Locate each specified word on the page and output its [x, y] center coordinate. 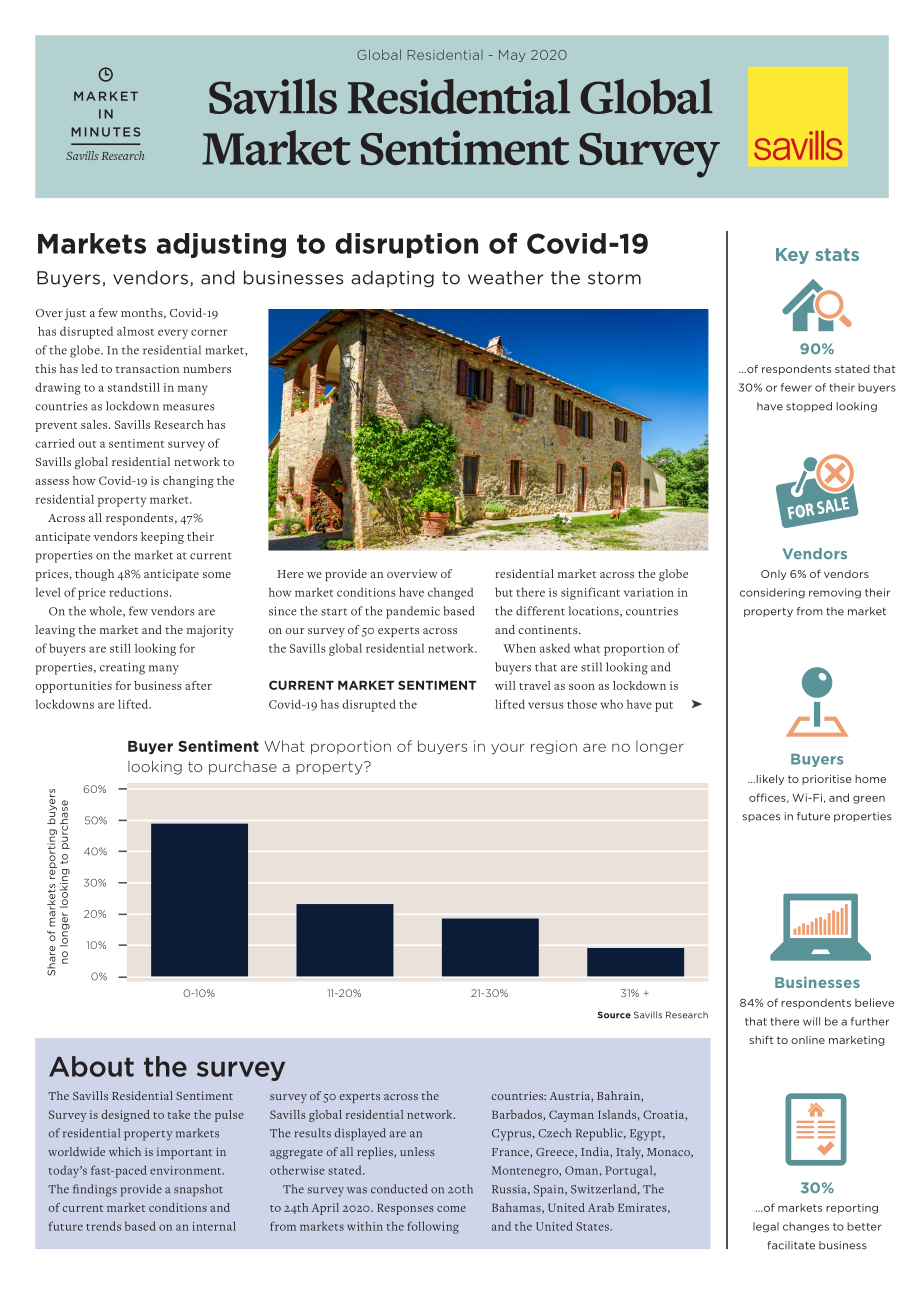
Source [614, 1015]
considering [772, 593]
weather [505, 277]
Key [792, 256]
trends [103, 1226]
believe [874, 1002]
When [519, 648]
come [451, 1209]
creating [122, 669]
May [512, 56]
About [91, 1066]
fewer [796, 387]
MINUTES [105, 132]
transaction [148, 368]
